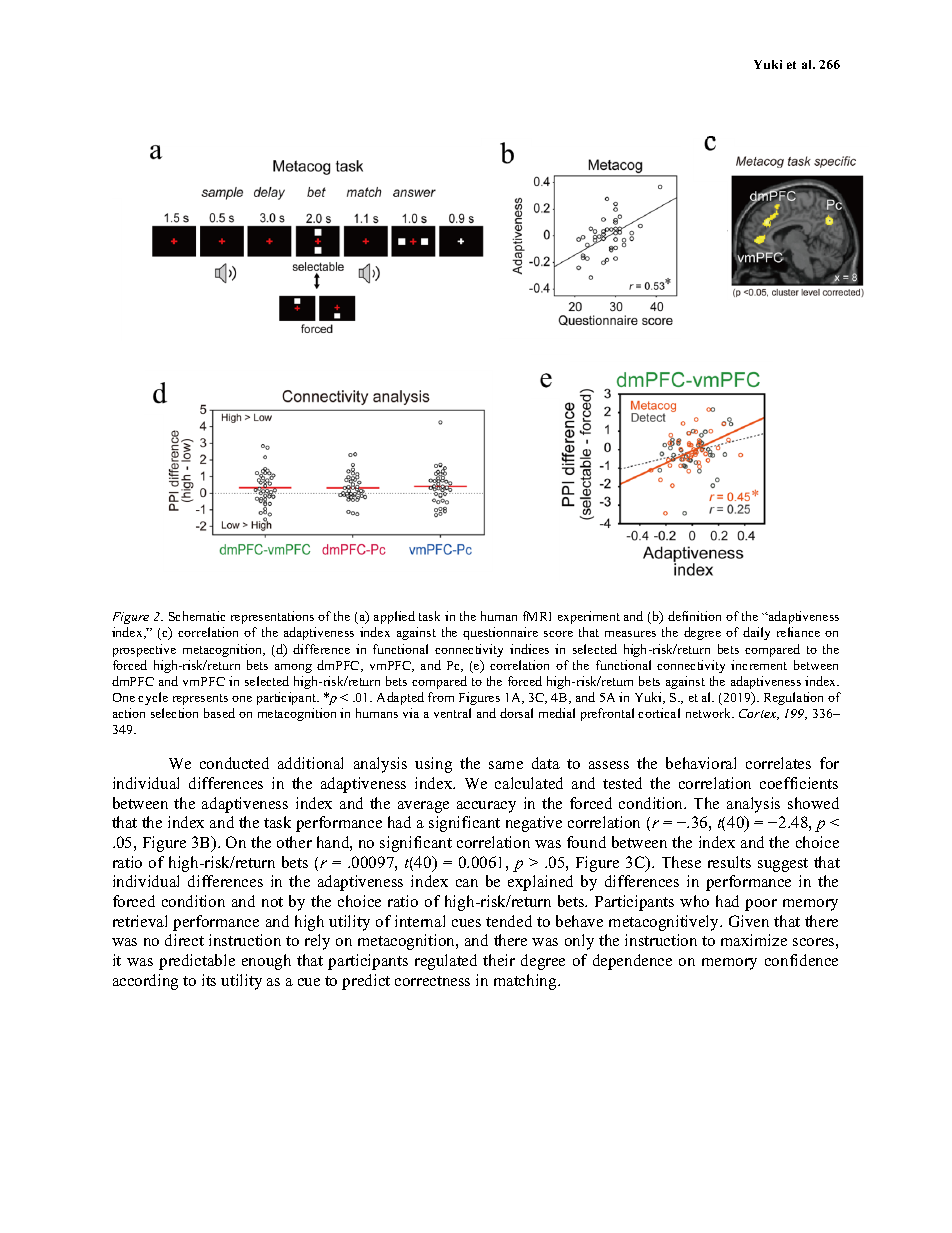 The image size is (952, 1233). I want to click on behavioral, so click(701, 763).
